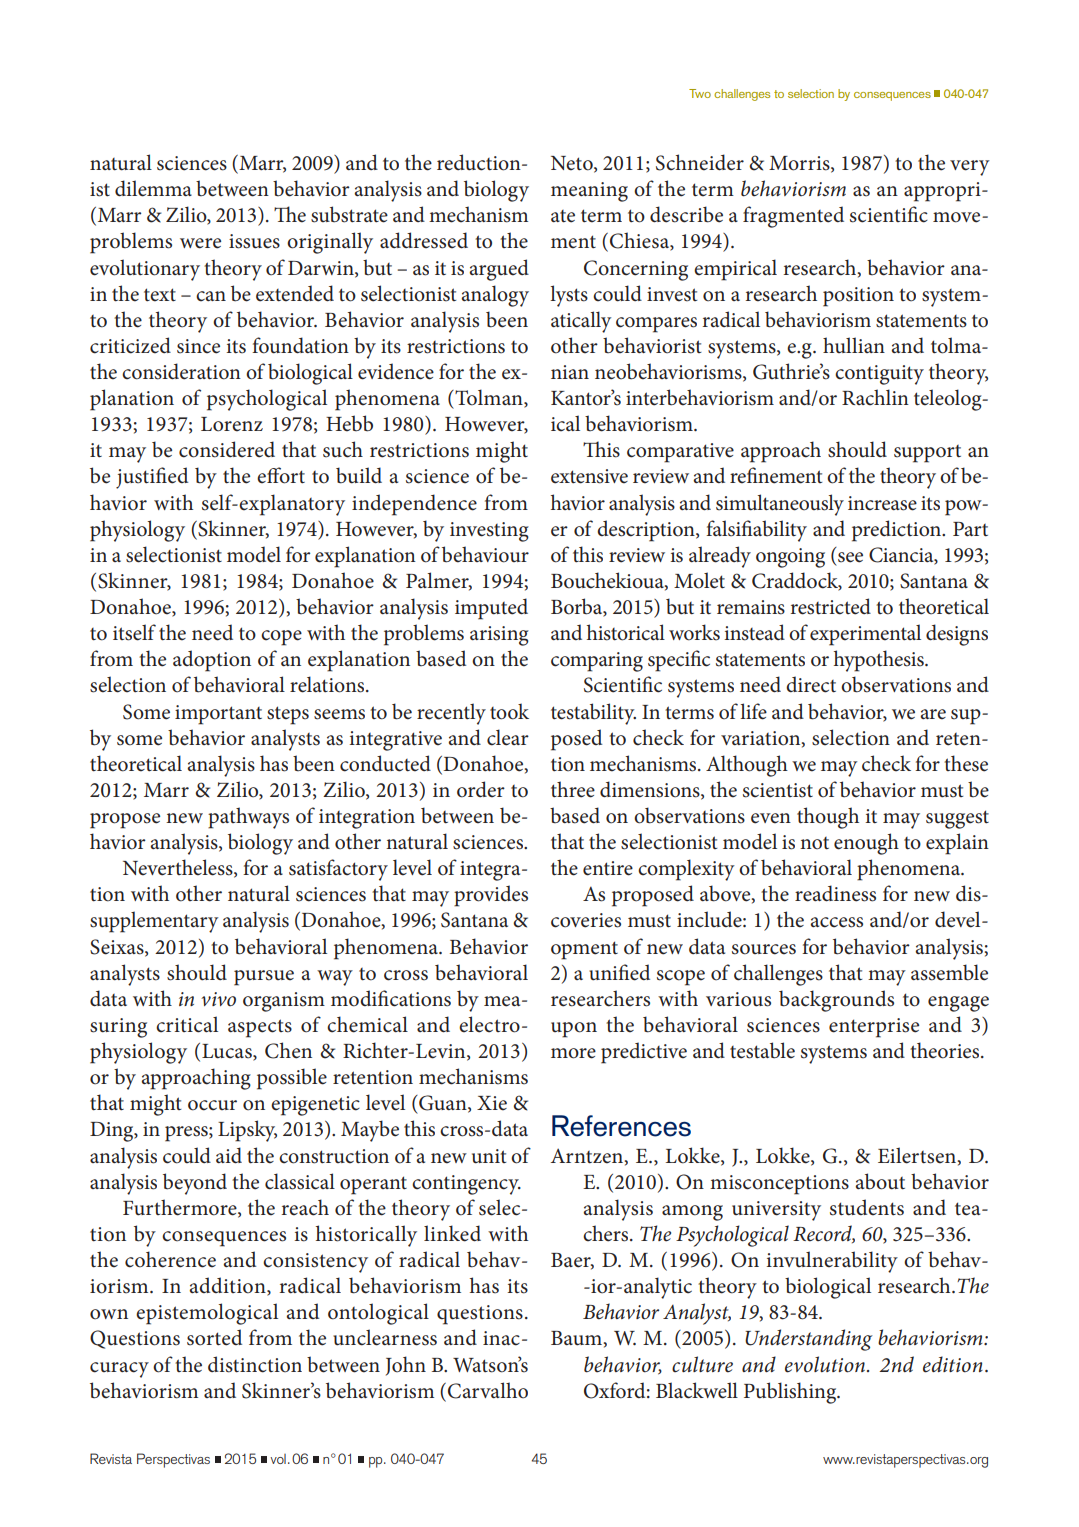 The image size is (1079, 1527). Describe the element at coordinates (218, 715) in the document. I see `important` at that location.
